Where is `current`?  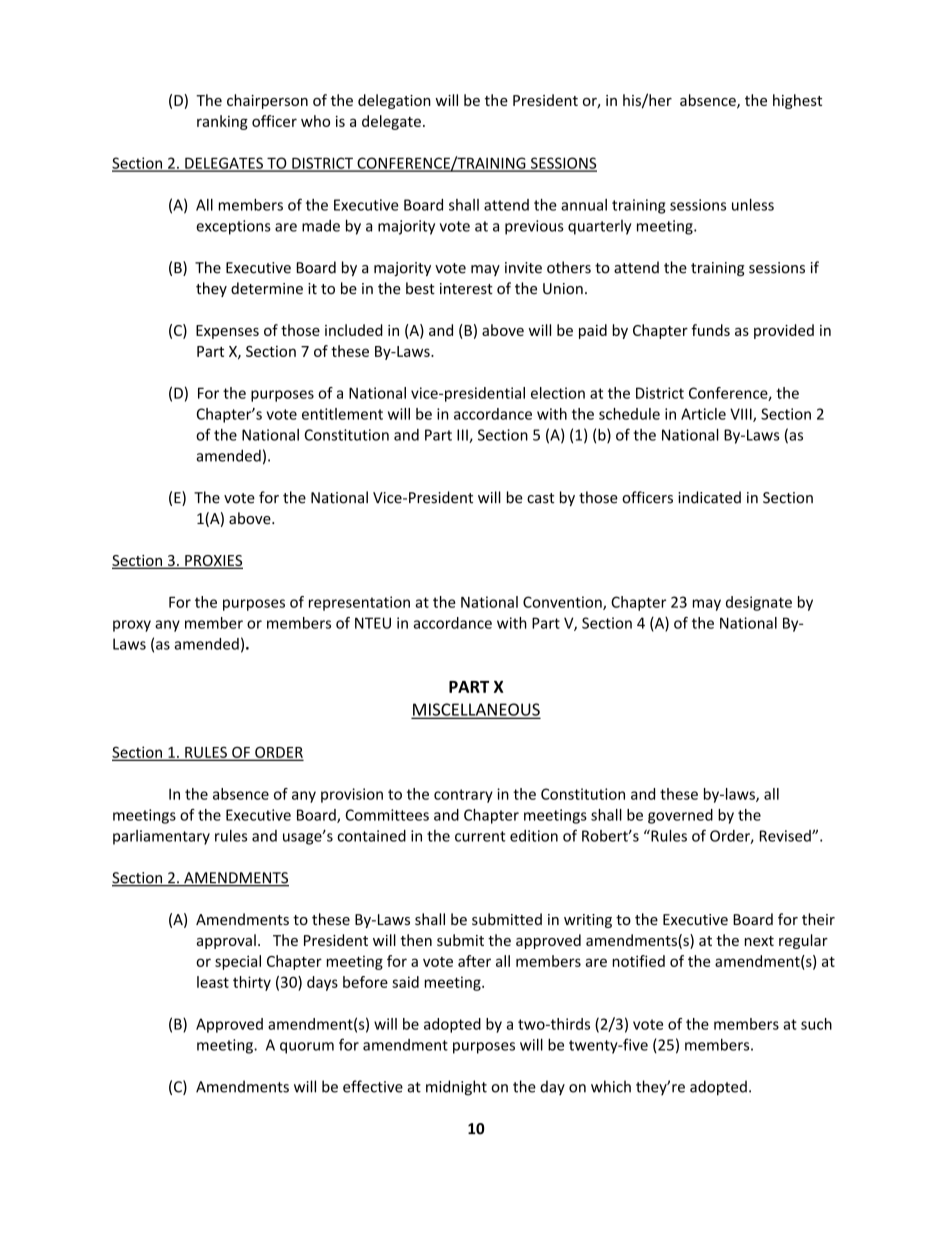
current is located at coordinates (480, 836).
